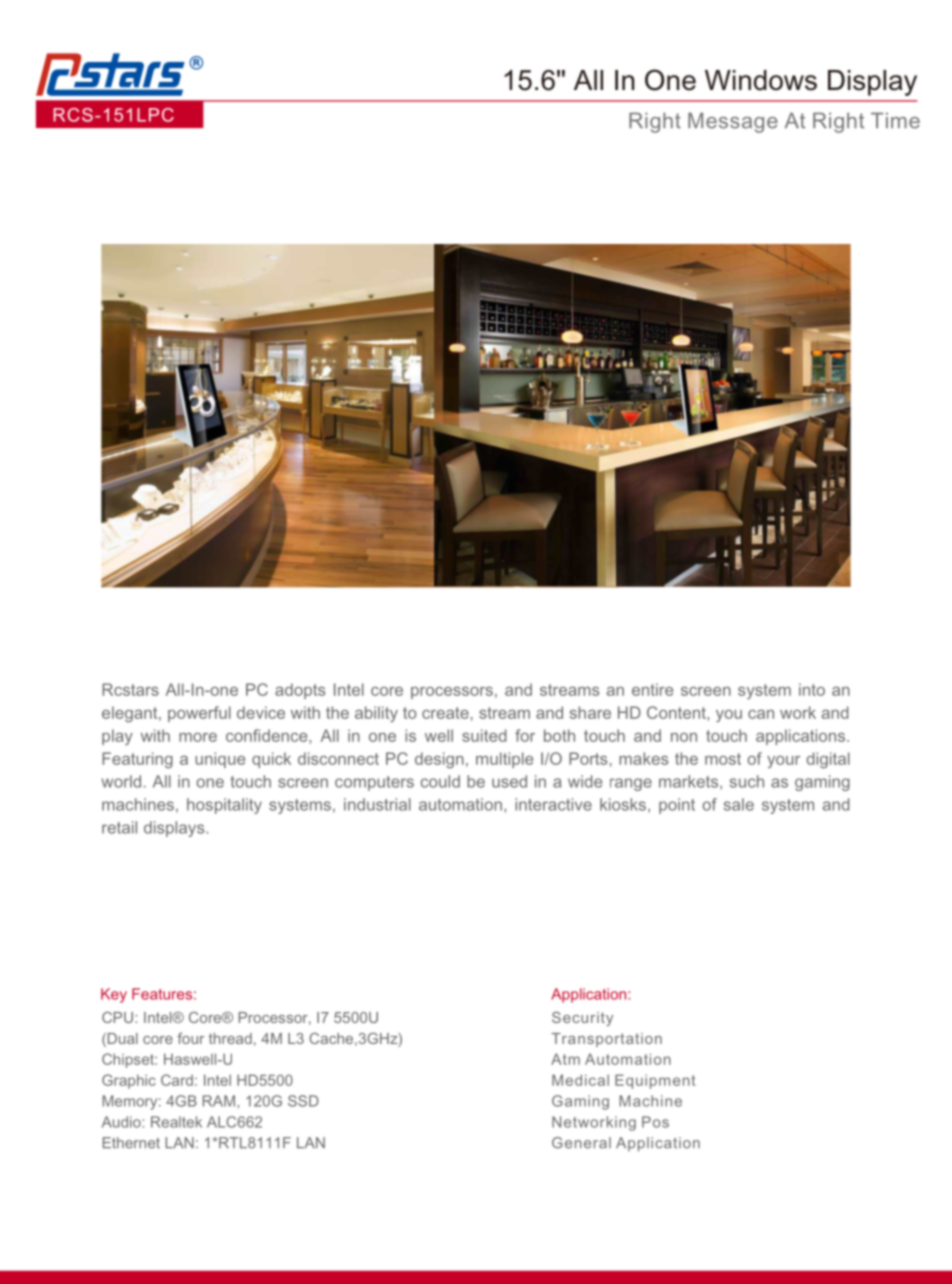  Describe the element at coordinates (761, 714) in the screenshot. I see `can` at that location.
